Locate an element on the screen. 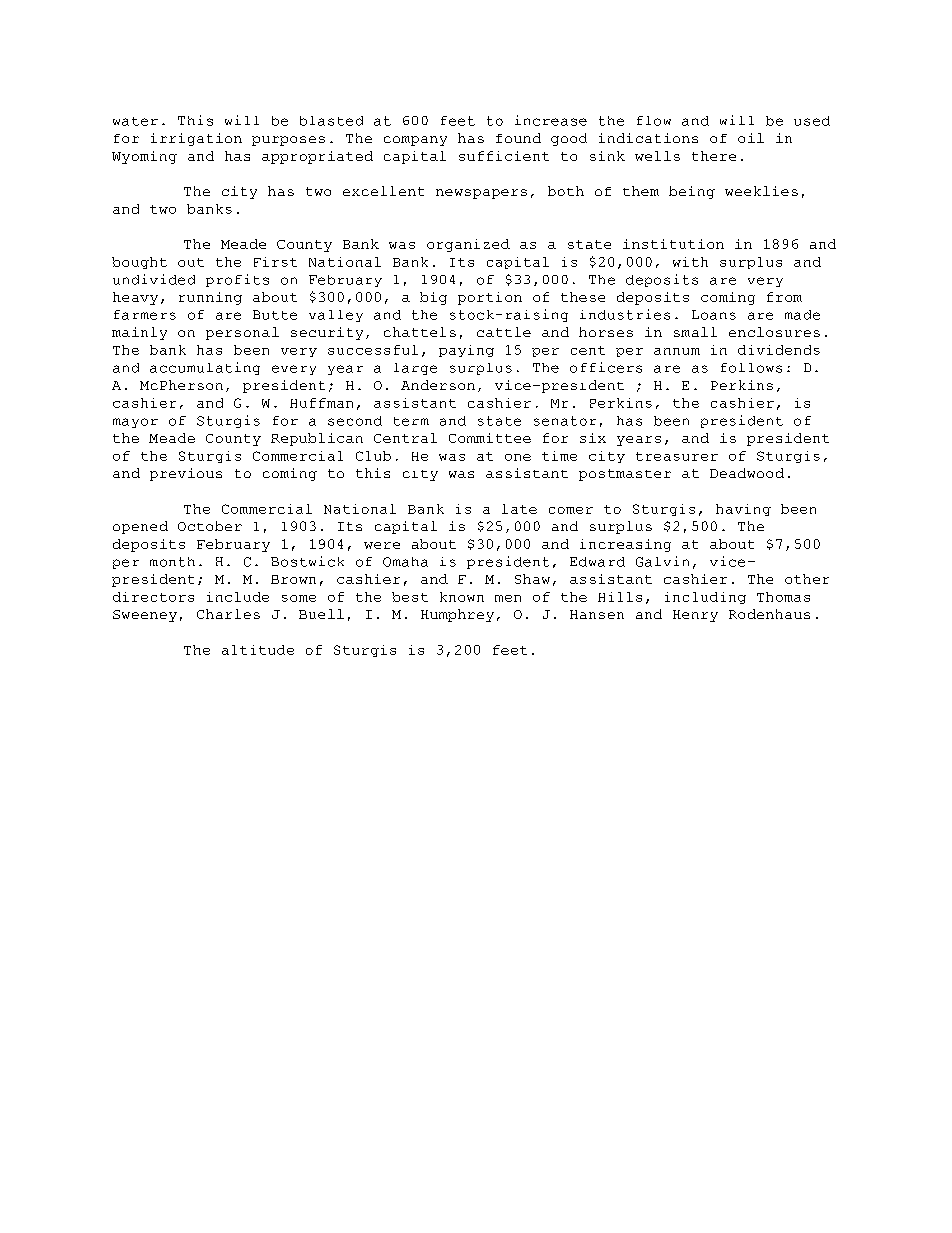  follows is located at coordinates (751, 368).
